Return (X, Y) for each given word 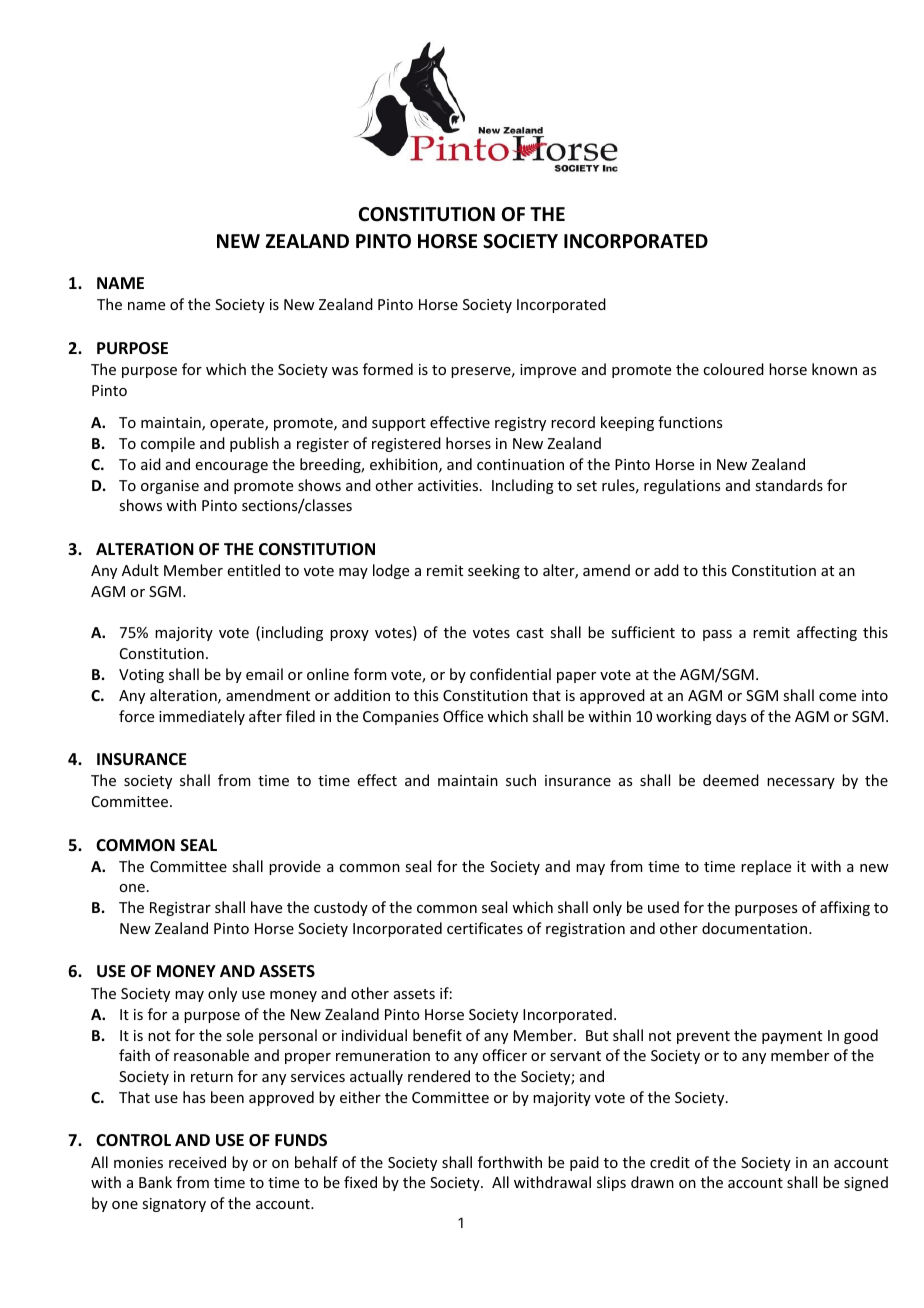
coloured (733, 369)
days (731, 717)
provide (295, 867)
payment (792, 1037)
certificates (485, 928)
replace (766, 867)
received (197, 1162)
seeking (494, 571)
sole (239, 1035)
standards (789, 485)
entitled (254, 570)
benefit (437, 1035)
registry (520, 424)
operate (238, 424)
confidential (510, 674)
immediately (202, 717)
